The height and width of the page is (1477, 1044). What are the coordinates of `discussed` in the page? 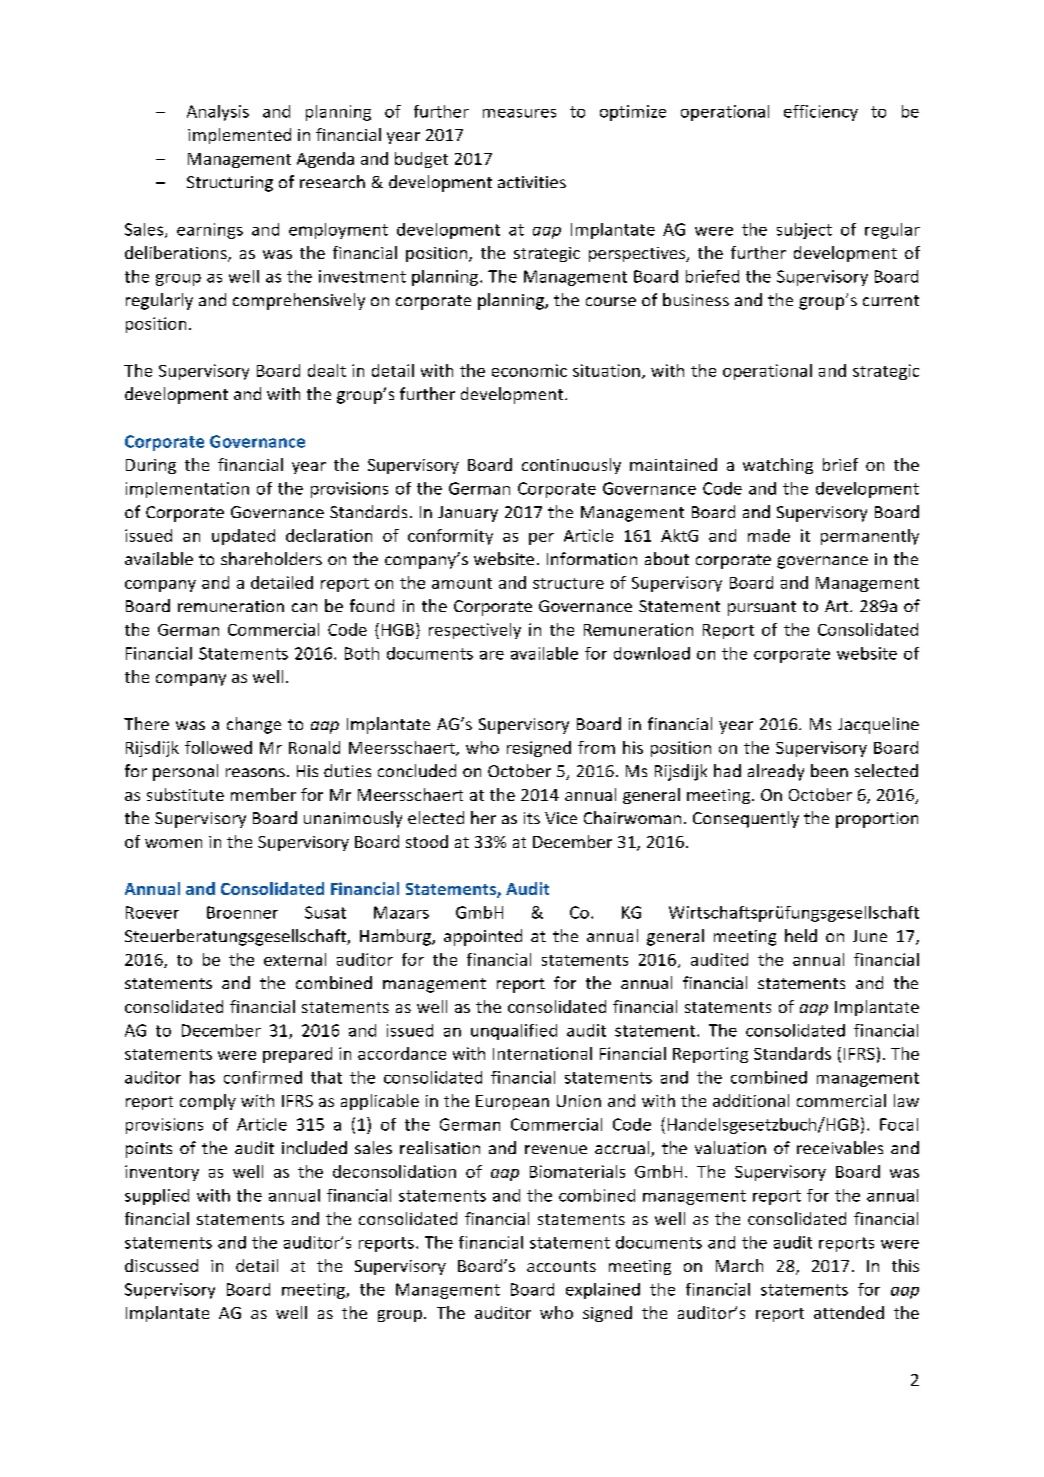 It's located at (161, 1265).
